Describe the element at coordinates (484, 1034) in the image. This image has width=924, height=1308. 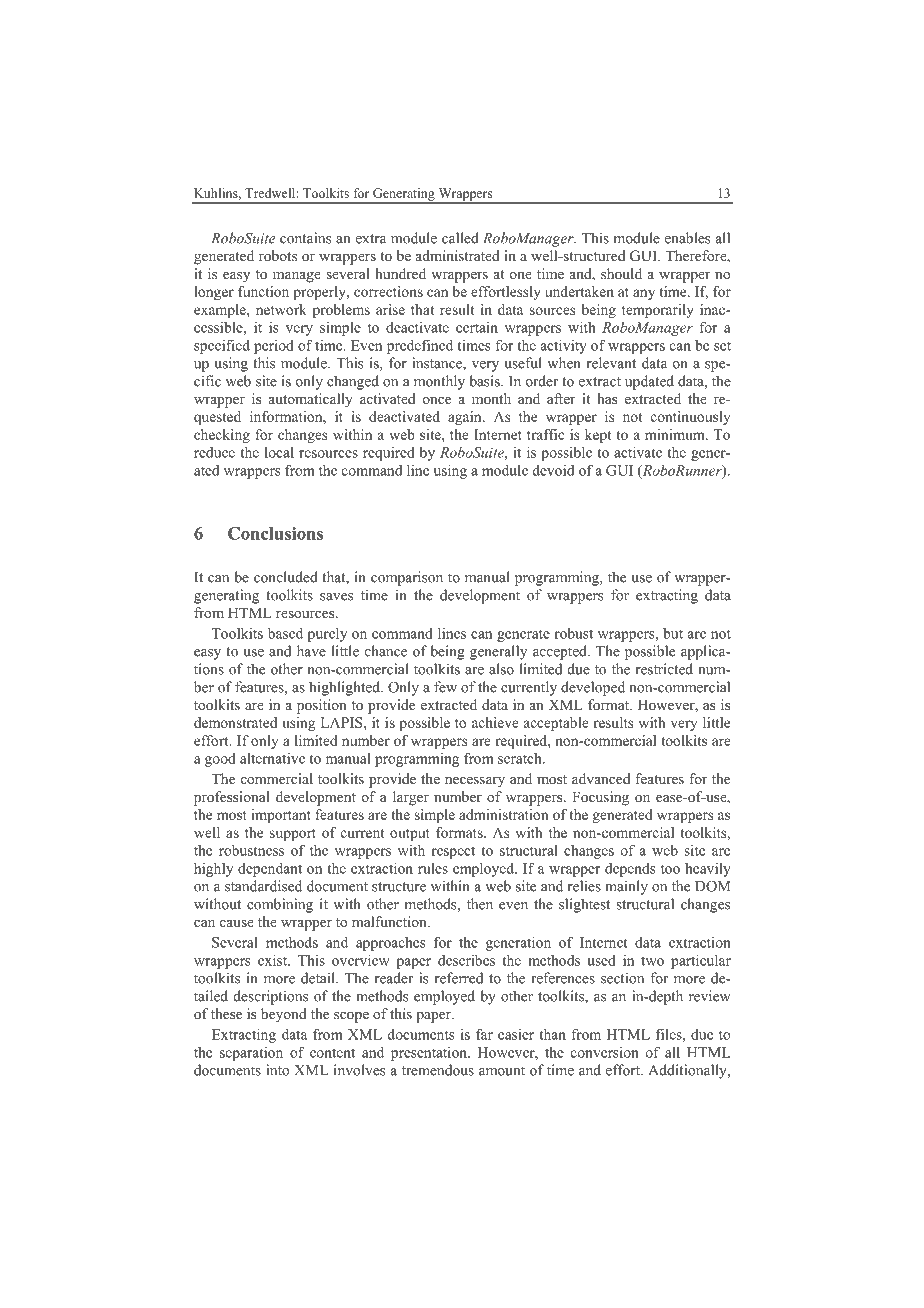
I see `far` at that location.
